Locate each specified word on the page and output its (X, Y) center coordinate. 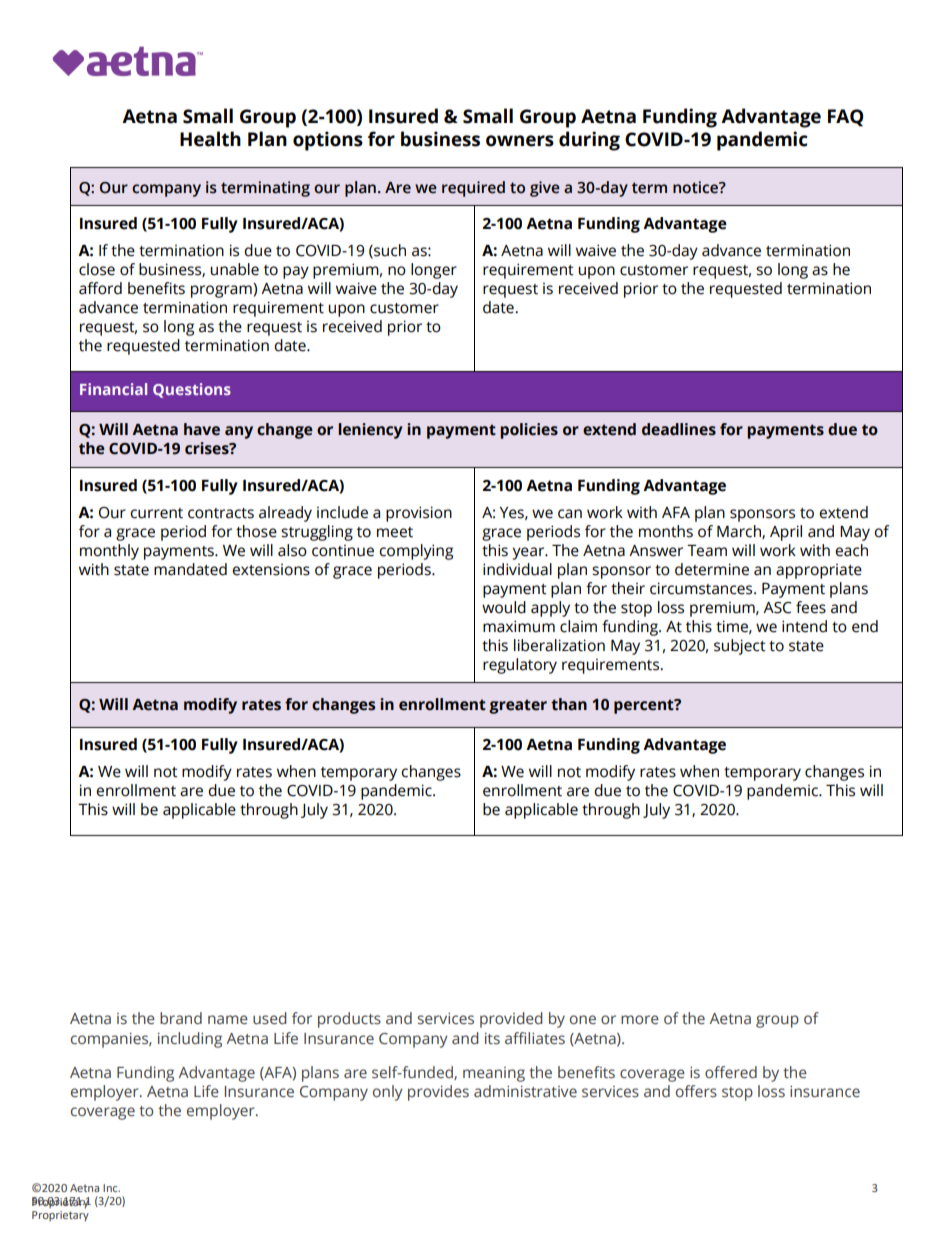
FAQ (846, 118)
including (190, 1040)
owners (520, 141)
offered (731, 1072)
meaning (494, 1074)
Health (210, 139)
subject (740, 647)
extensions (271, 569)
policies (529, 431)
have (202, 429)
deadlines (679, 429)
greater (518, 706)
